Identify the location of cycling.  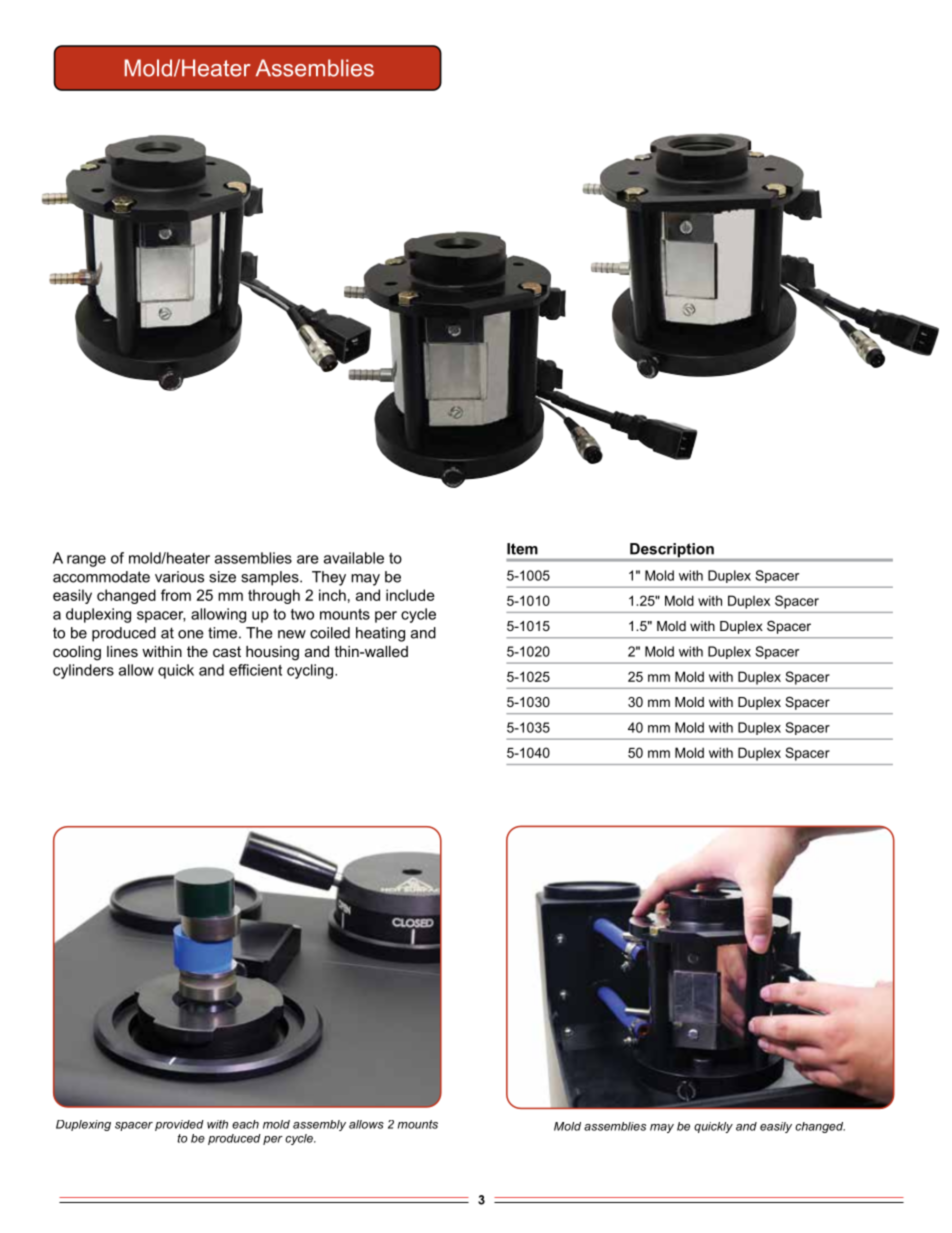
(311, 671).
